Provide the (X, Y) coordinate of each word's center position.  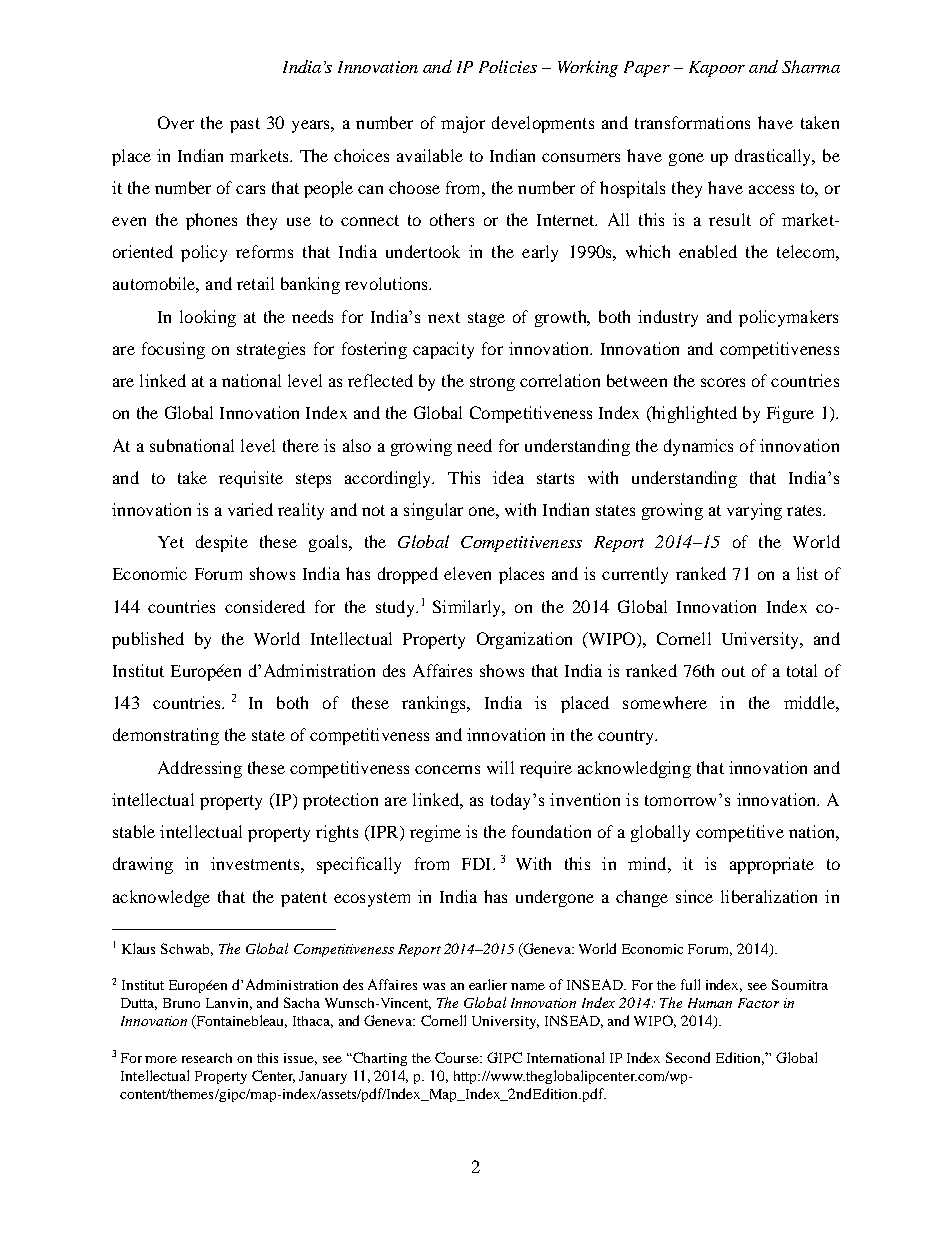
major (463, 124)
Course (458, 1057)
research (207, 1058)
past (245, 125)
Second (688, 1057)
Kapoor (717, 69)
